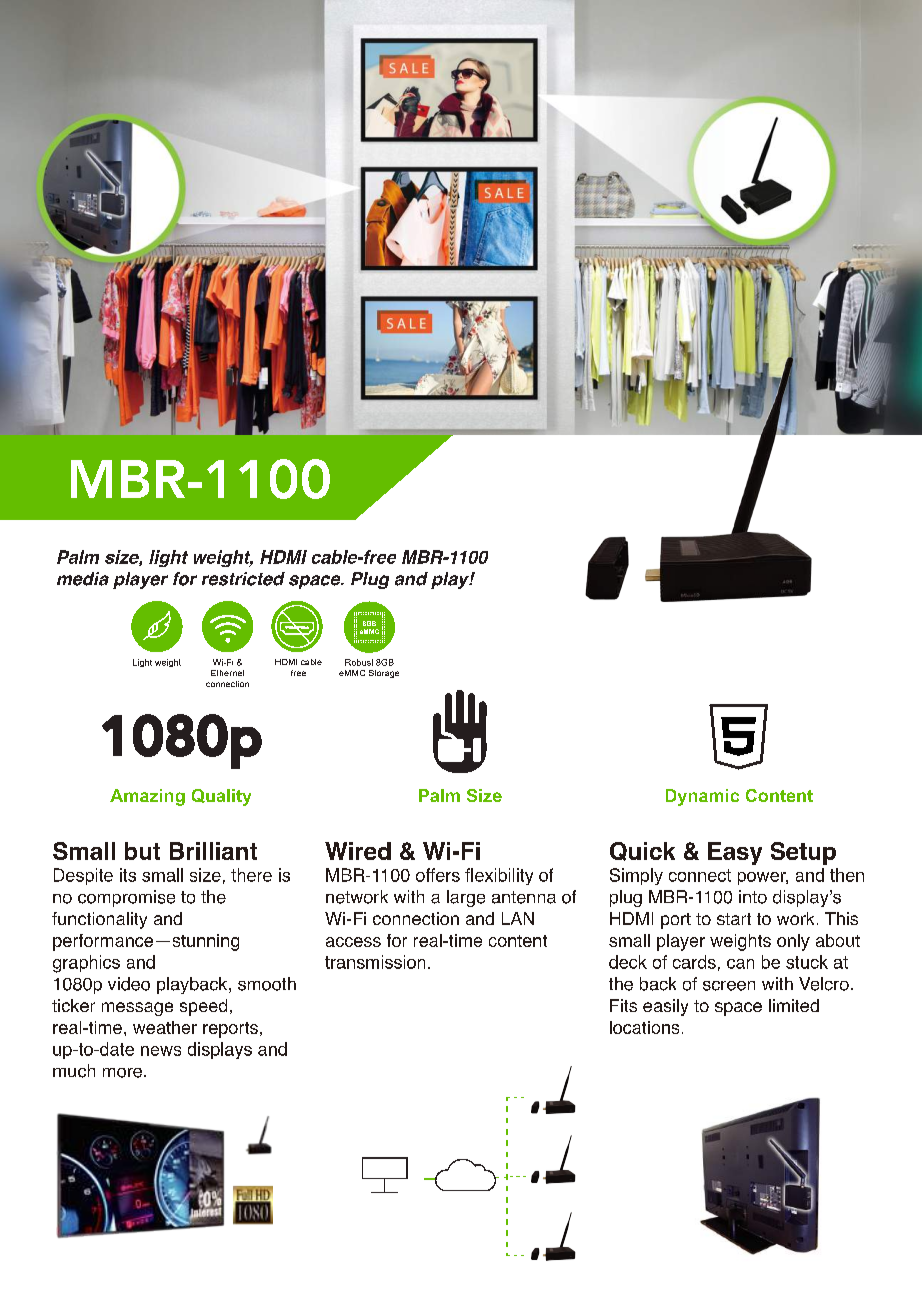 Image resolution: width=924 pixels, height=1297 pixels. What do you see at coordinates (359, 662) in the image?
I see `Robust` at bounding box center [359, 662].
